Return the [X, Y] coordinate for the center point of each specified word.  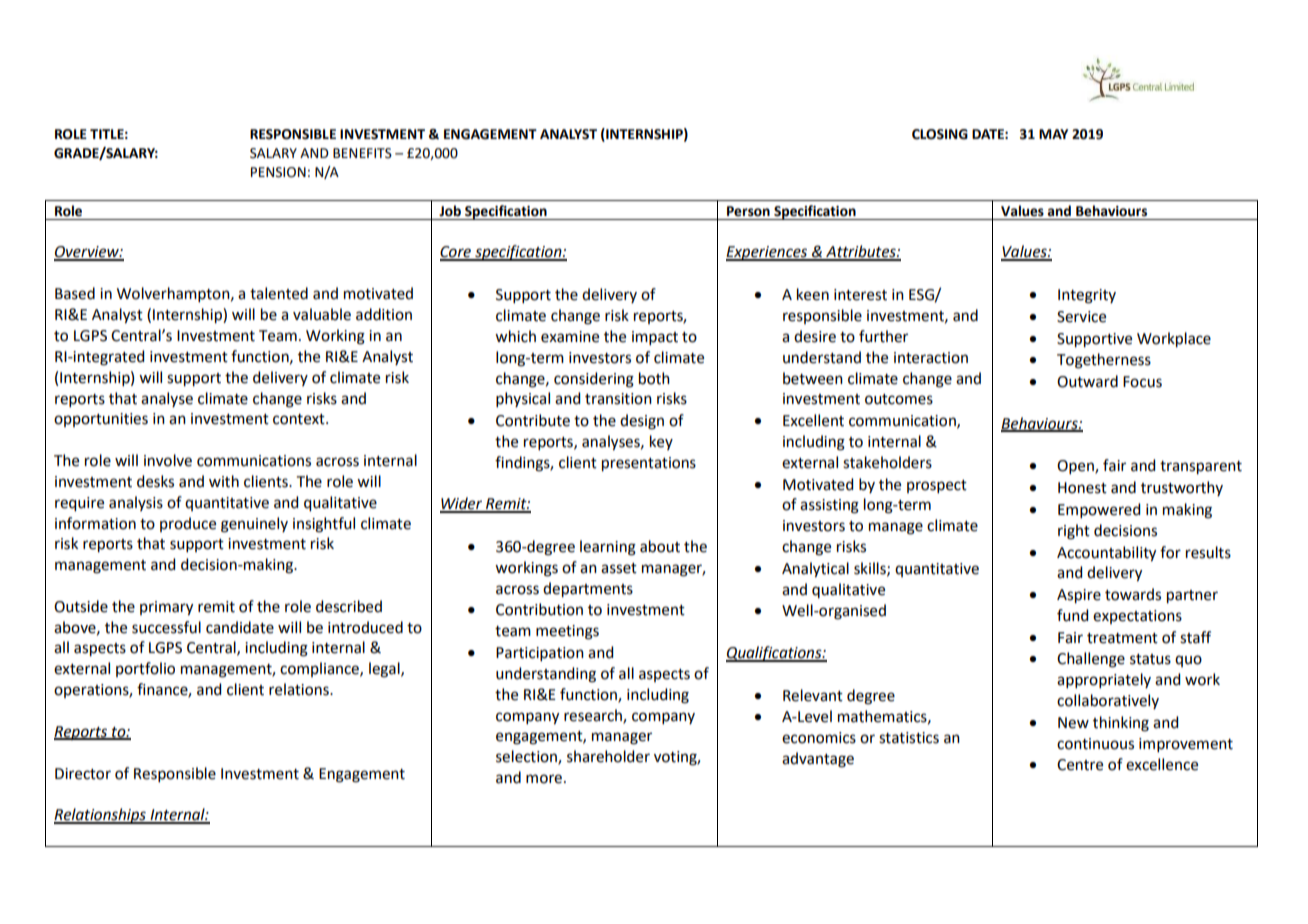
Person [748, 211]
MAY [1053, 134]
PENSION [278, 172]
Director [83, 774]
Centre [1080, 765]
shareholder [608, 756]
